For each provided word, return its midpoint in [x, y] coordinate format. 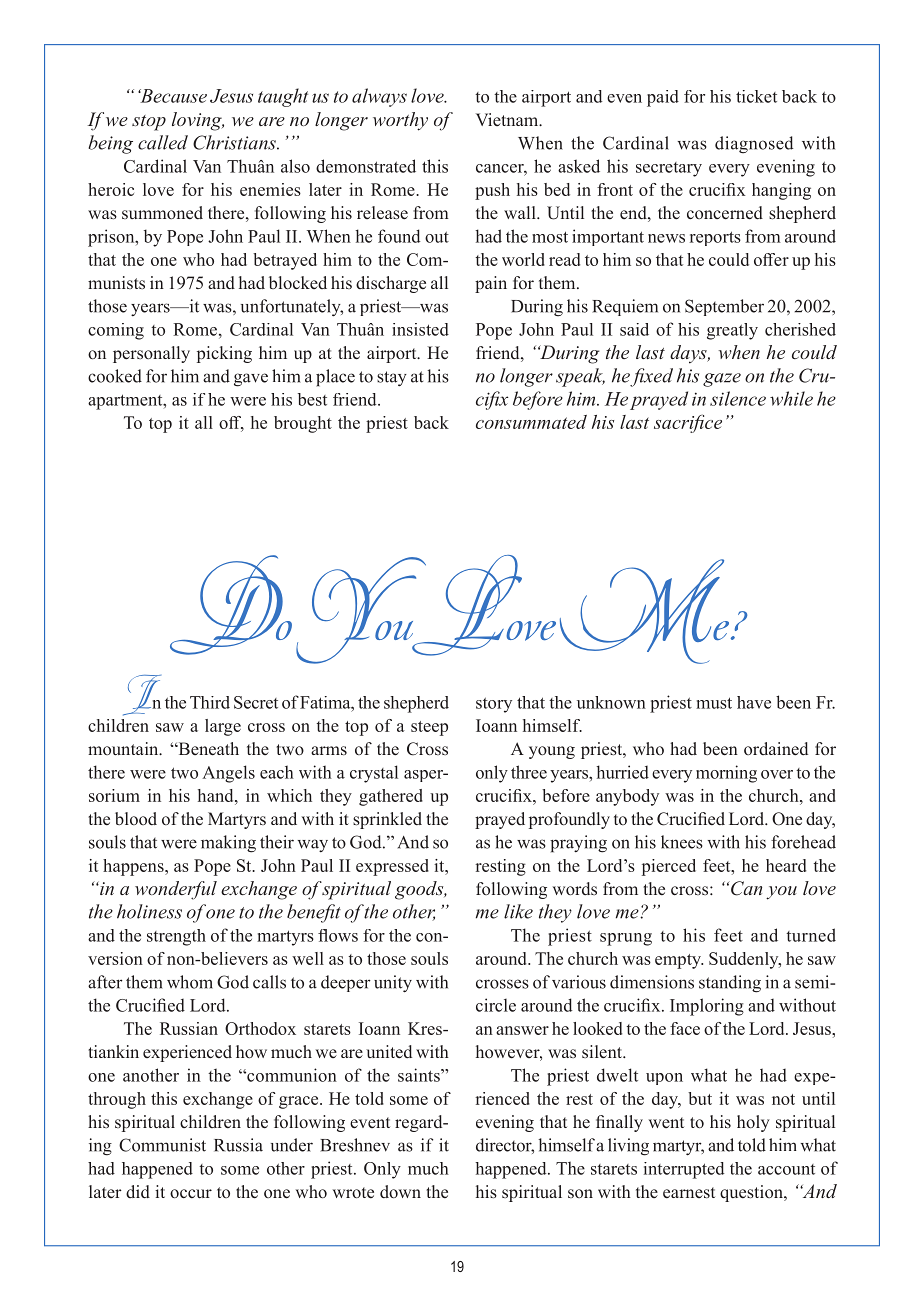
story [494, 705]
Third [210, 702]
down [400, 1192]
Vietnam [508, 119]
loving [198, 121]
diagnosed [754, 145]
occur [191, 1194]
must [714, 703]
